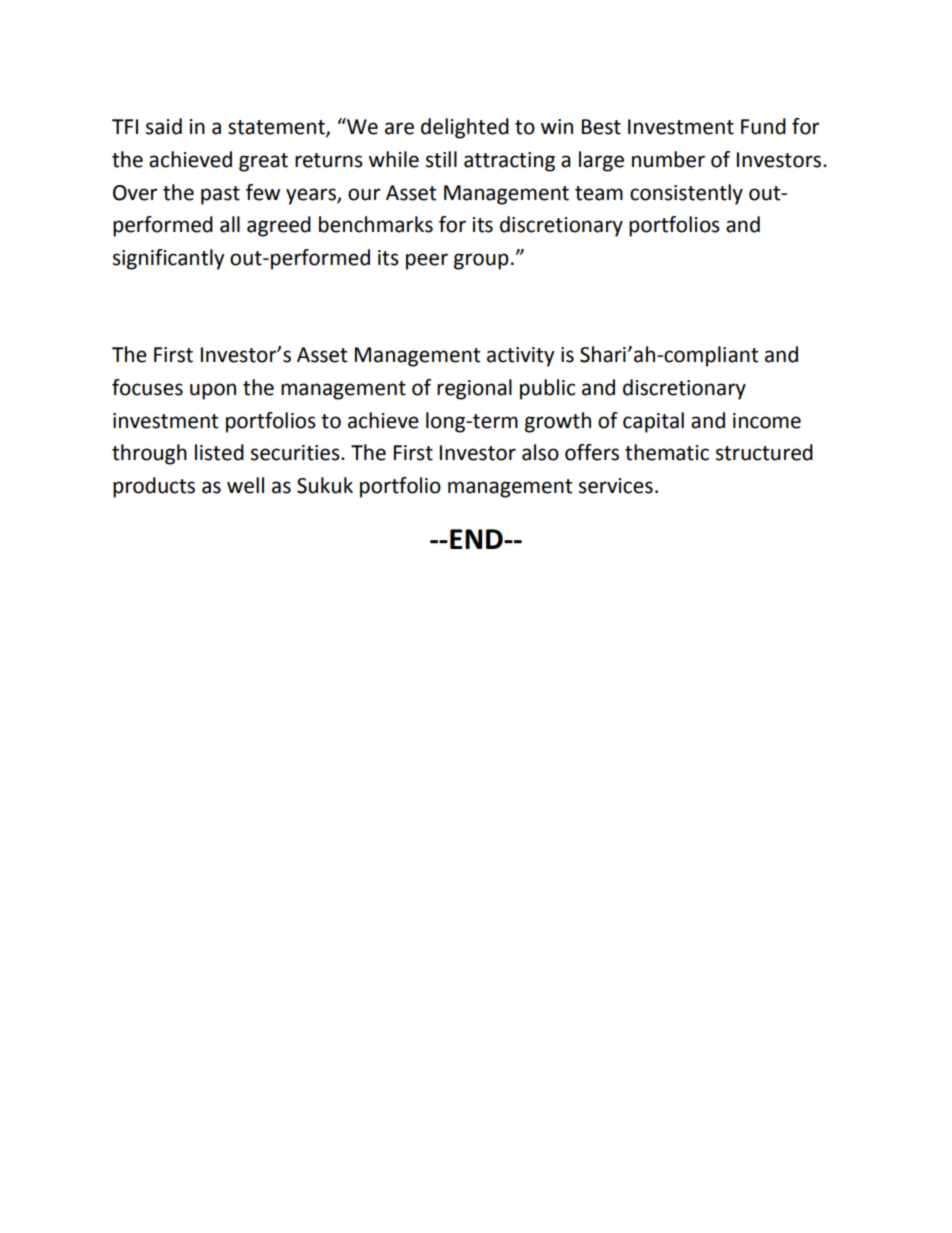 This image has height=1233, width=952. What do you see at coordinates (168, 259) in the image?
I see `significantly` at bounding box center [168, 259].
